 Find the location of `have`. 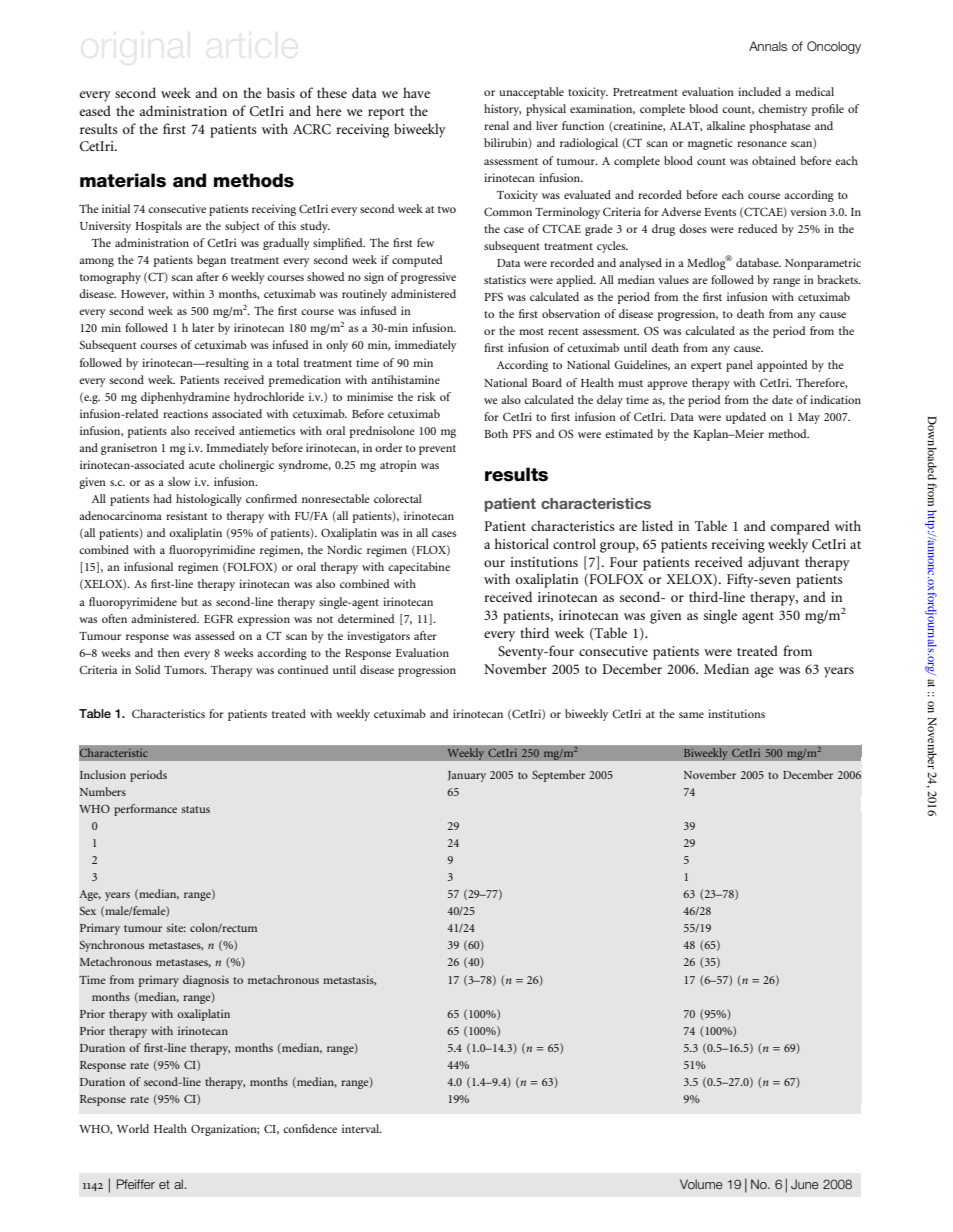

have is located at coordinates (416, 92).
